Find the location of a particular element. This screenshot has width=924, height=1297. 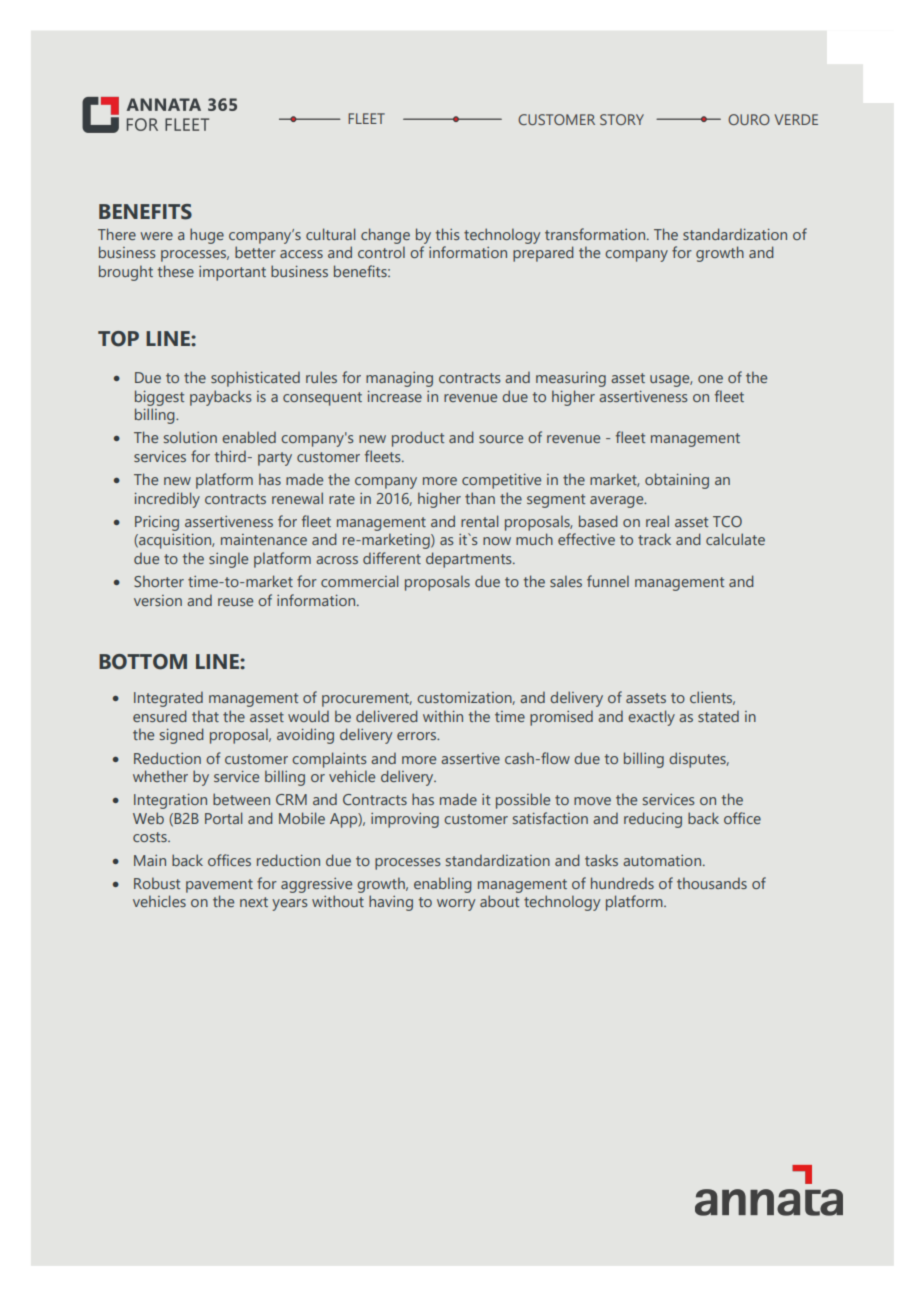

huge is located at coordinates (207, 236).
